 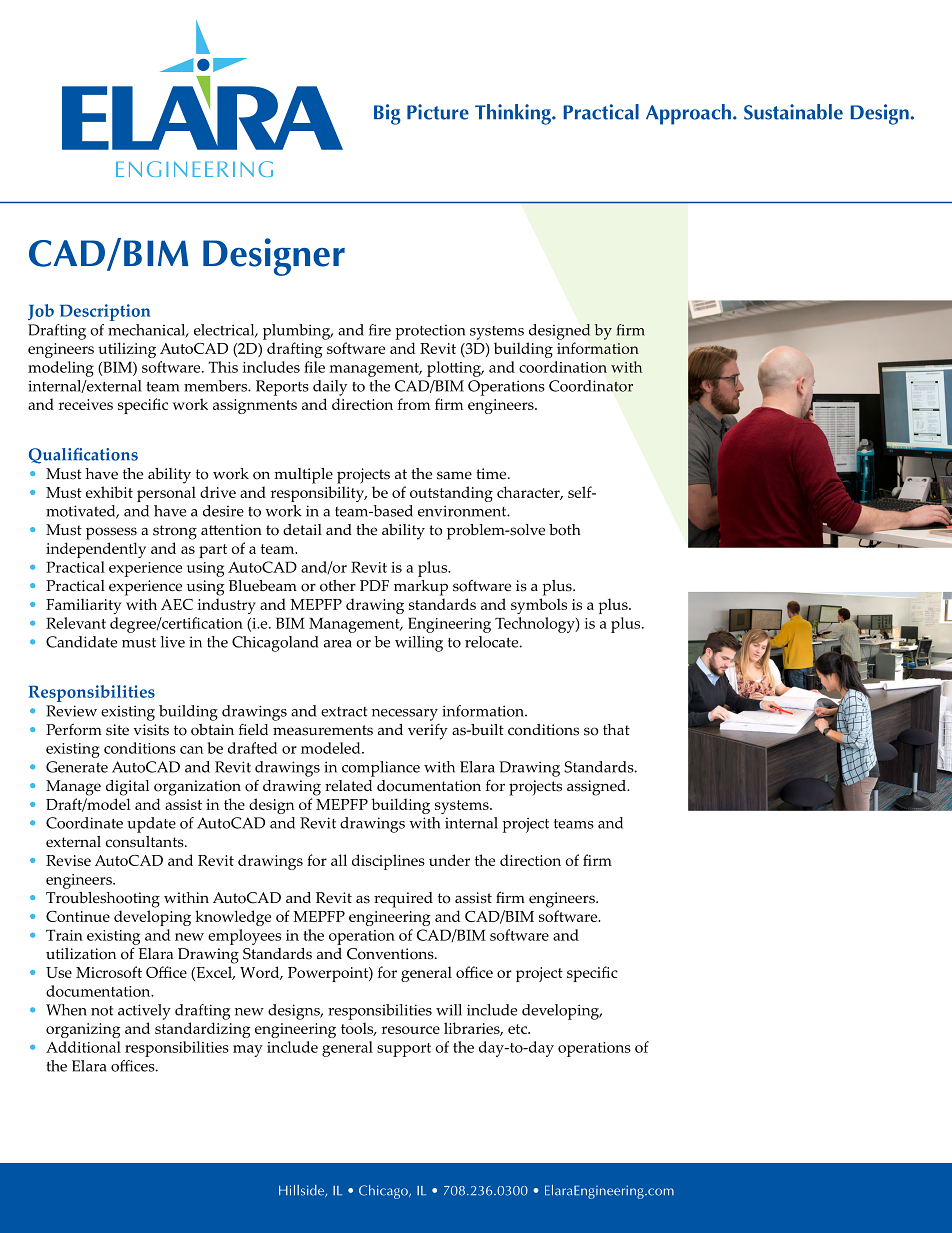 What do you see at coordinates (338, 644) in the screenshot?
I see `area` at bounding box center [338, 644].
